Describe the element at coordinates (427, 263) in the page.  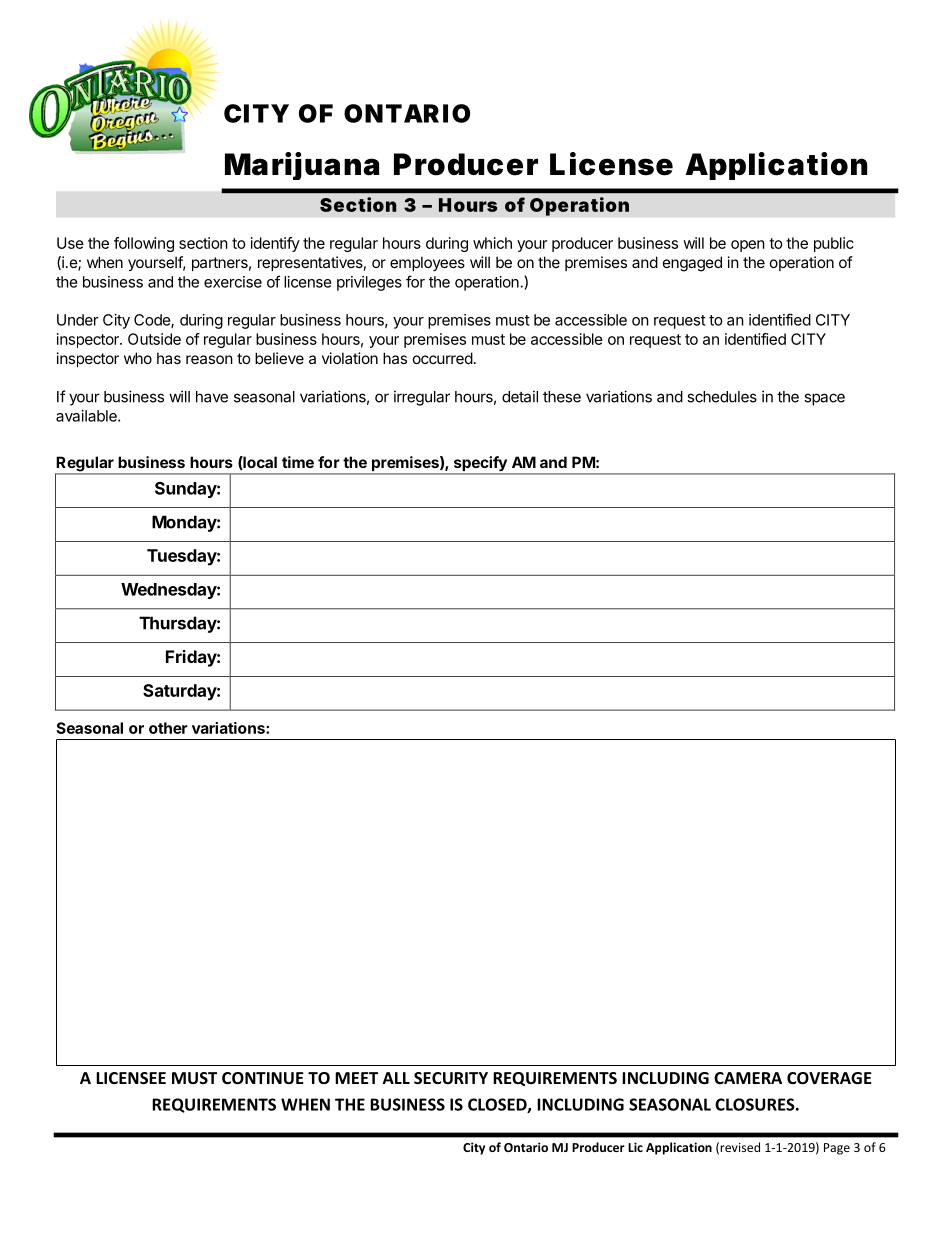
I see `employees` at that location.
